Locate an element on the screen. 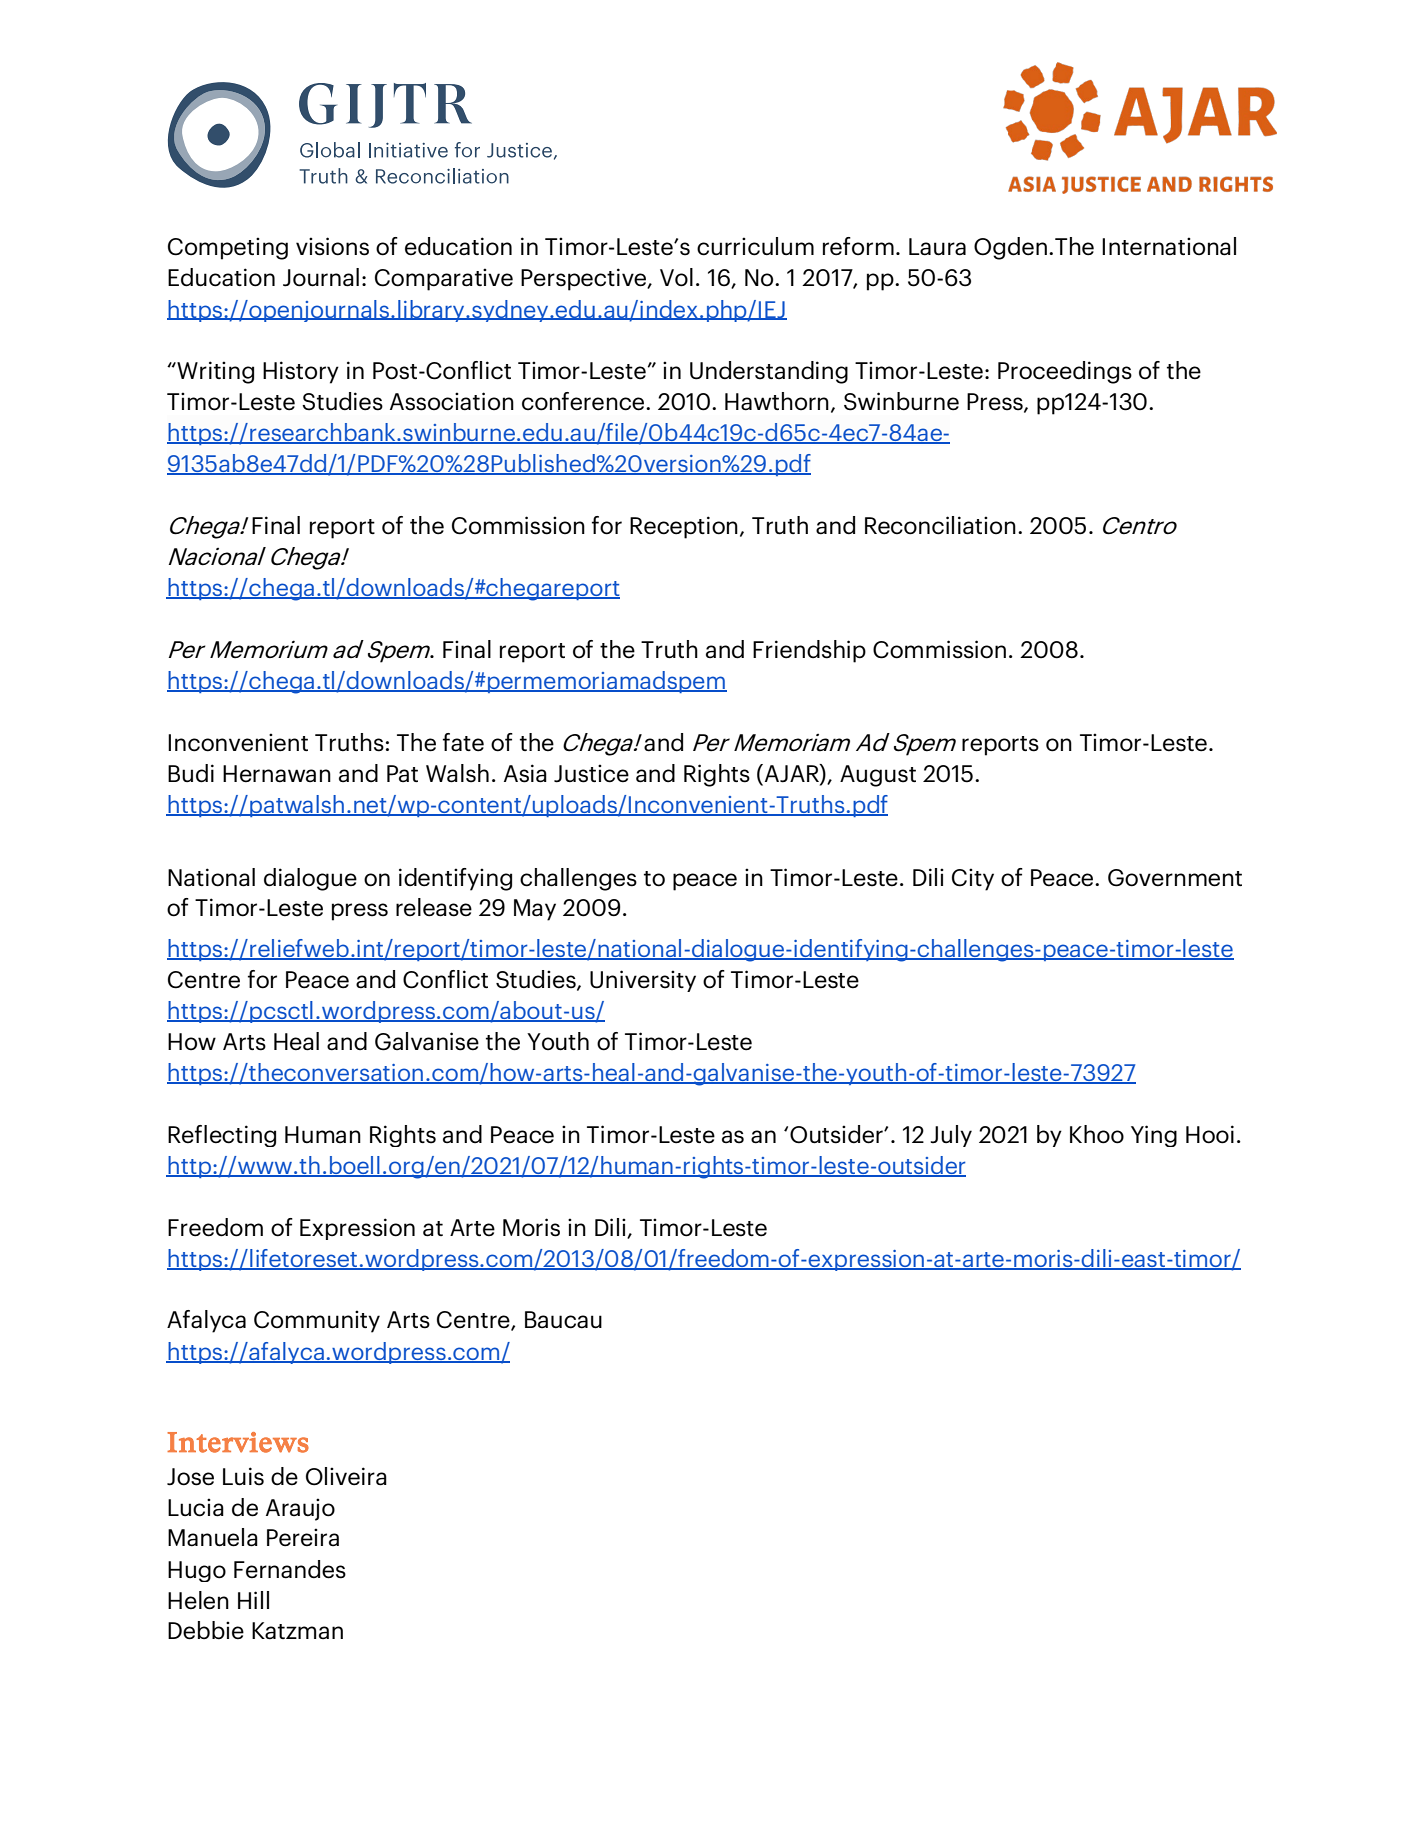  July is located at coordinates (951, 1136).
